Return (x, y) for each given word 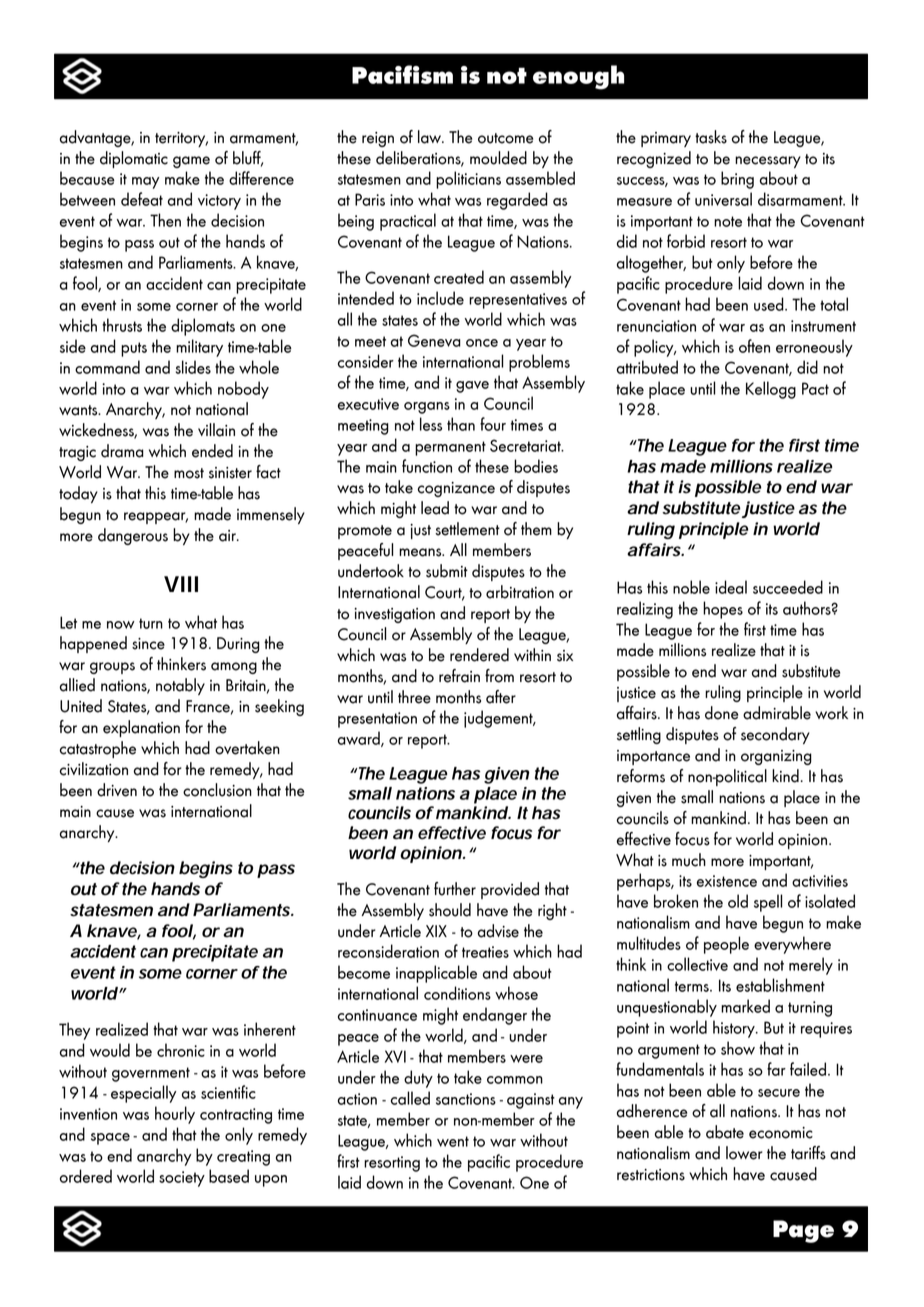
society (182, 1179)
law (431, 137)
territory (181, 139)
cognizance (456, 489)
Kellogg (771, 390)
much (689, 860)
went (453, 1141)
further (455, 889)
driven (117, 790)
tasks (711, 137)
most (189, 473)
